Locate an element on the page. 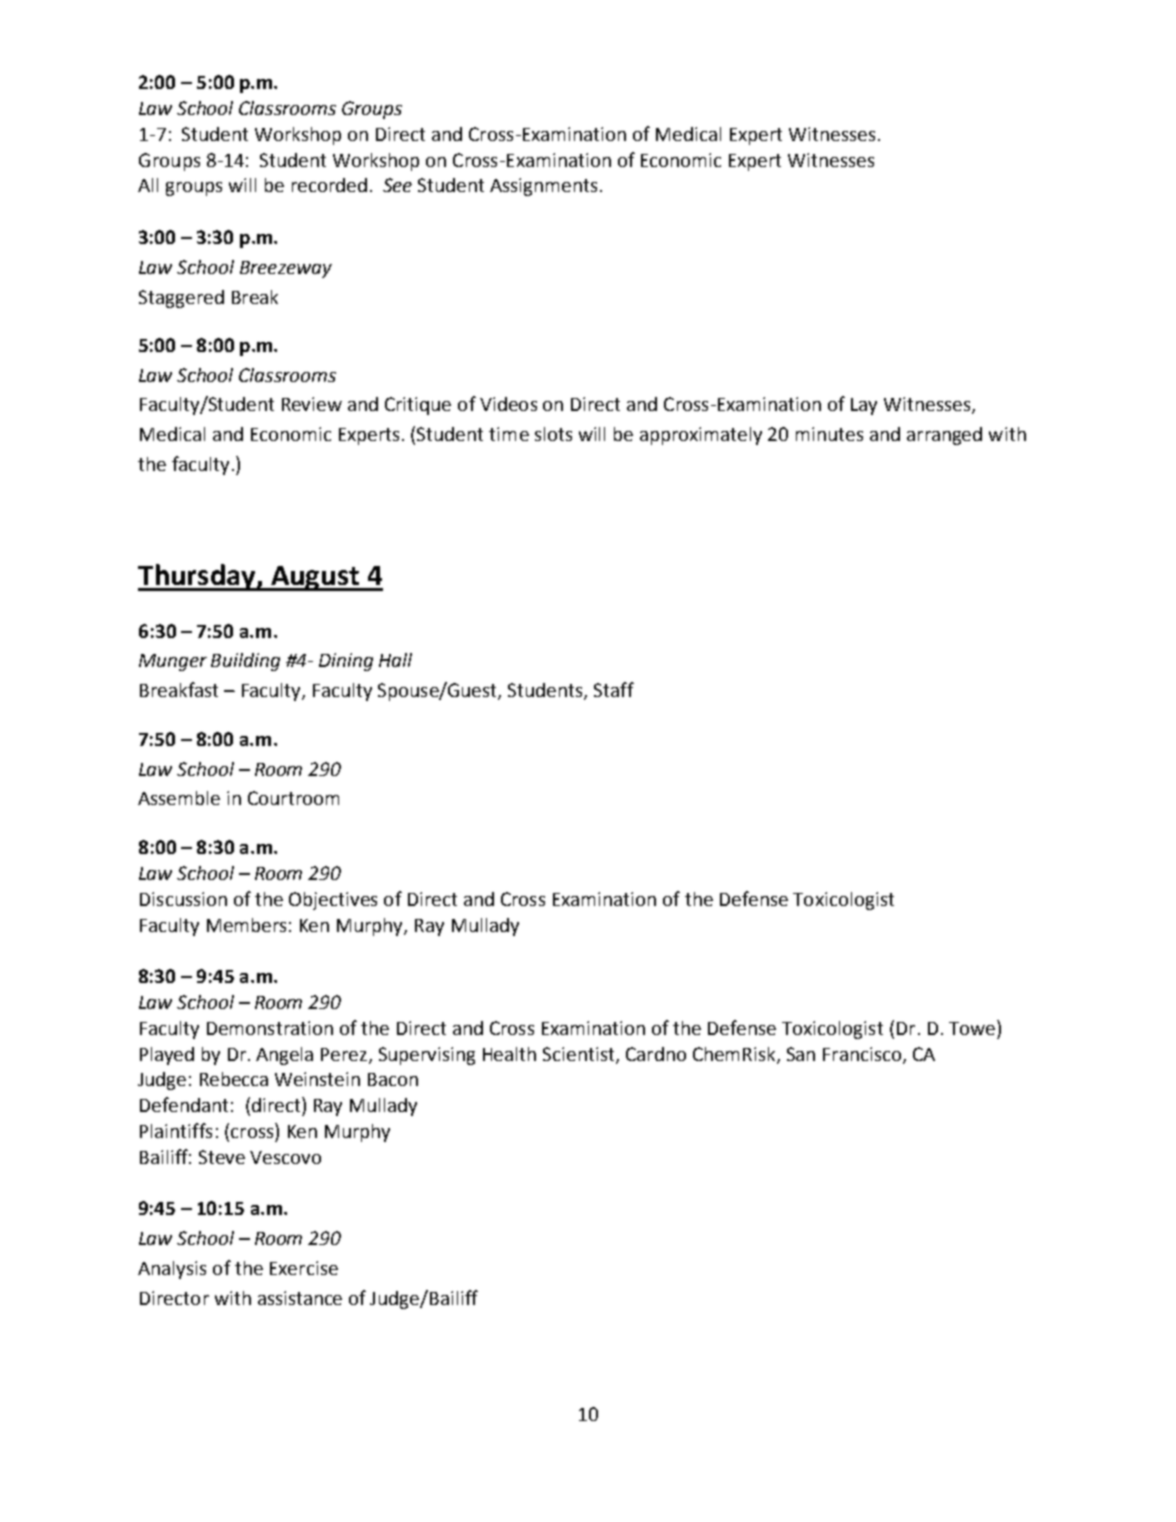  Assignments is located at coordinates (543, 187).
